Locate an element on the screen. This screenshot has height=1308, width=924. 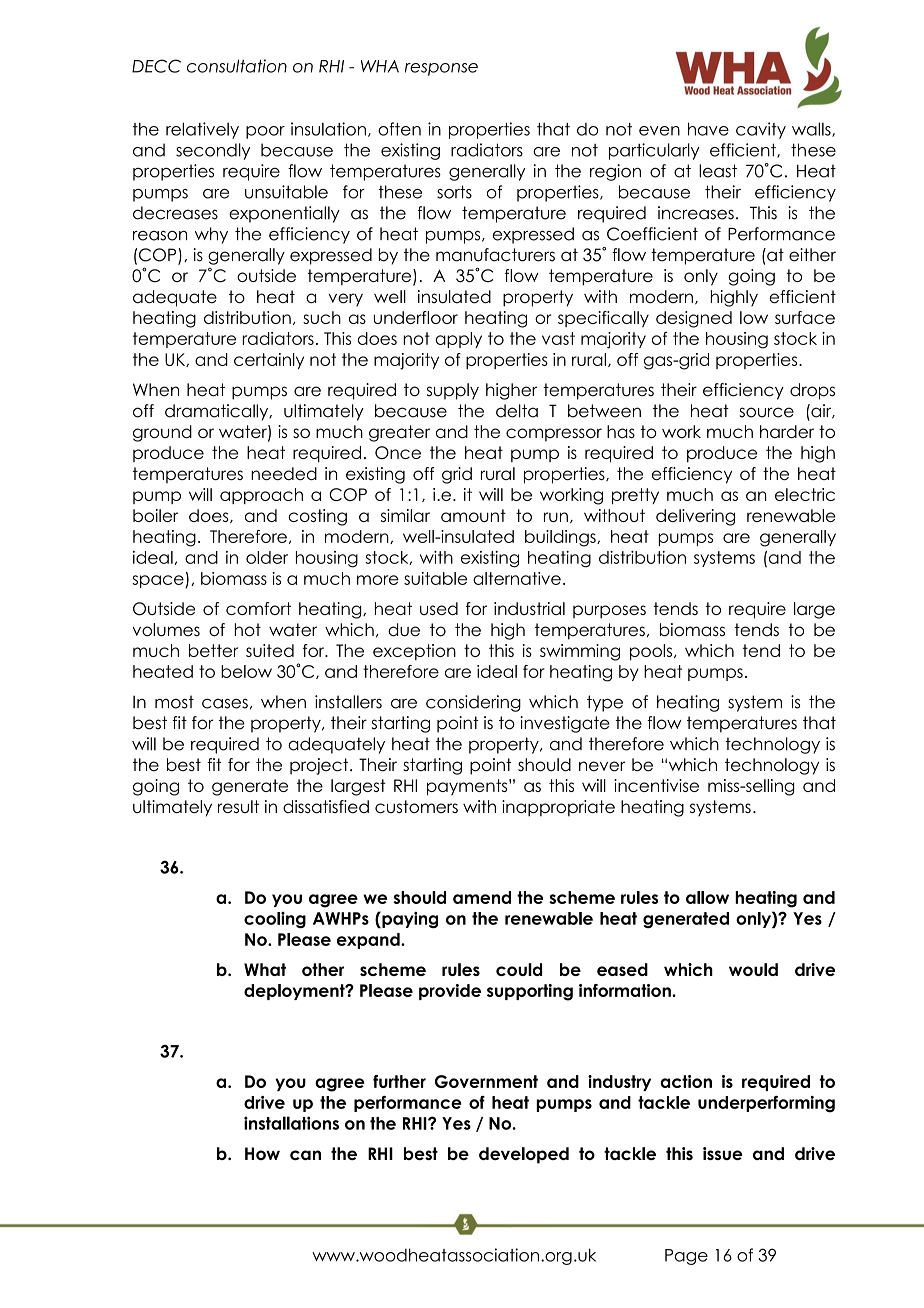
considering is located at coordinates (473, 703).
